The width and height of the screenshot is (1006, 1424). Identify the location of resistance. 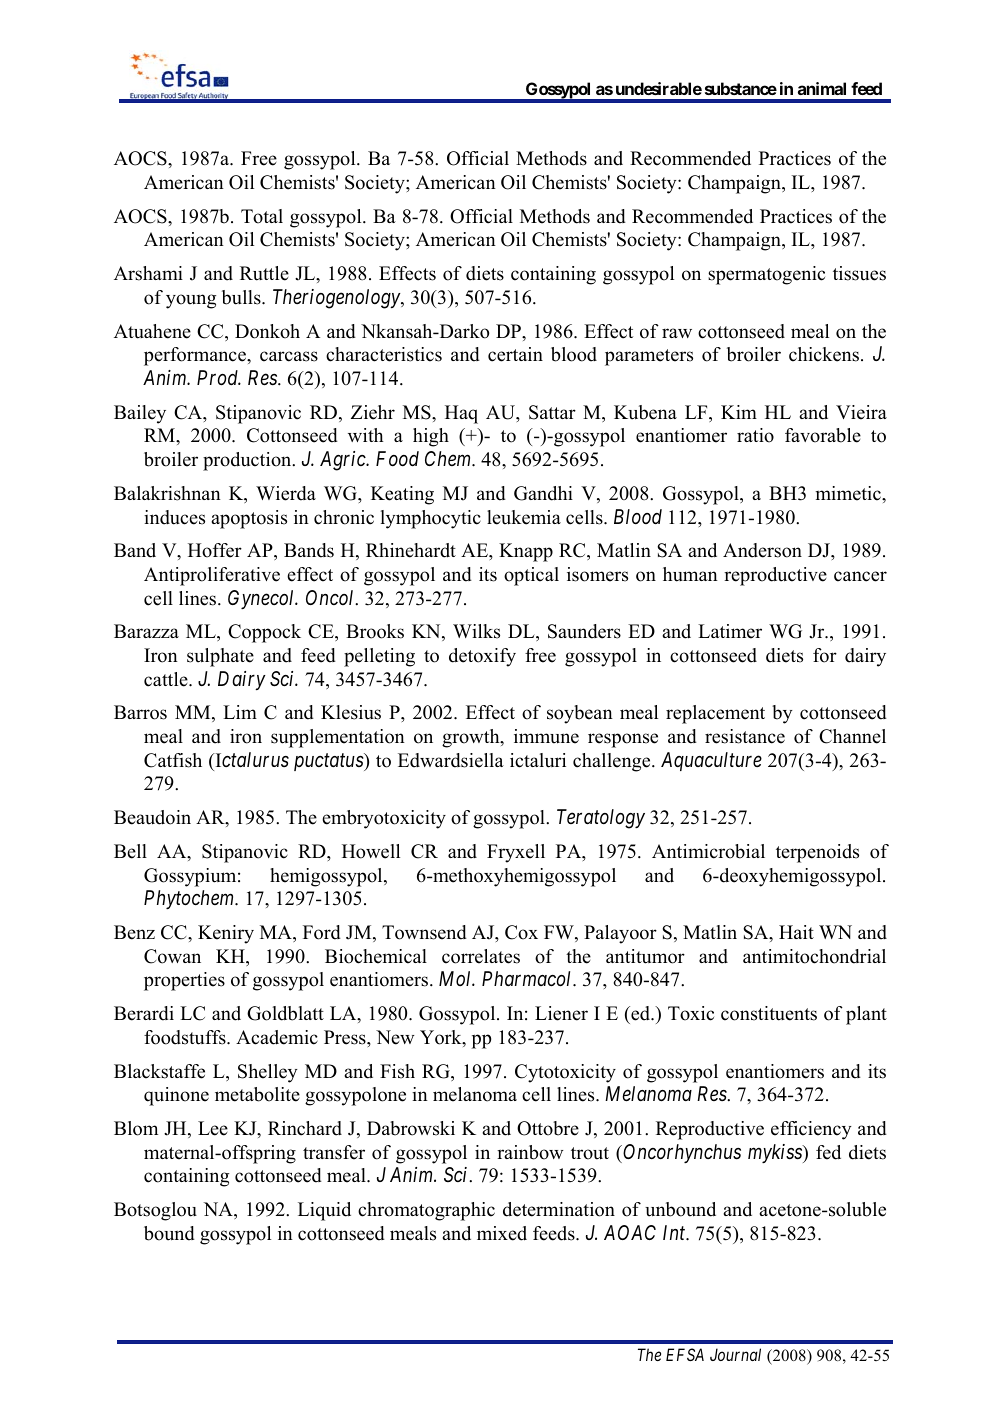
(745, 736).
